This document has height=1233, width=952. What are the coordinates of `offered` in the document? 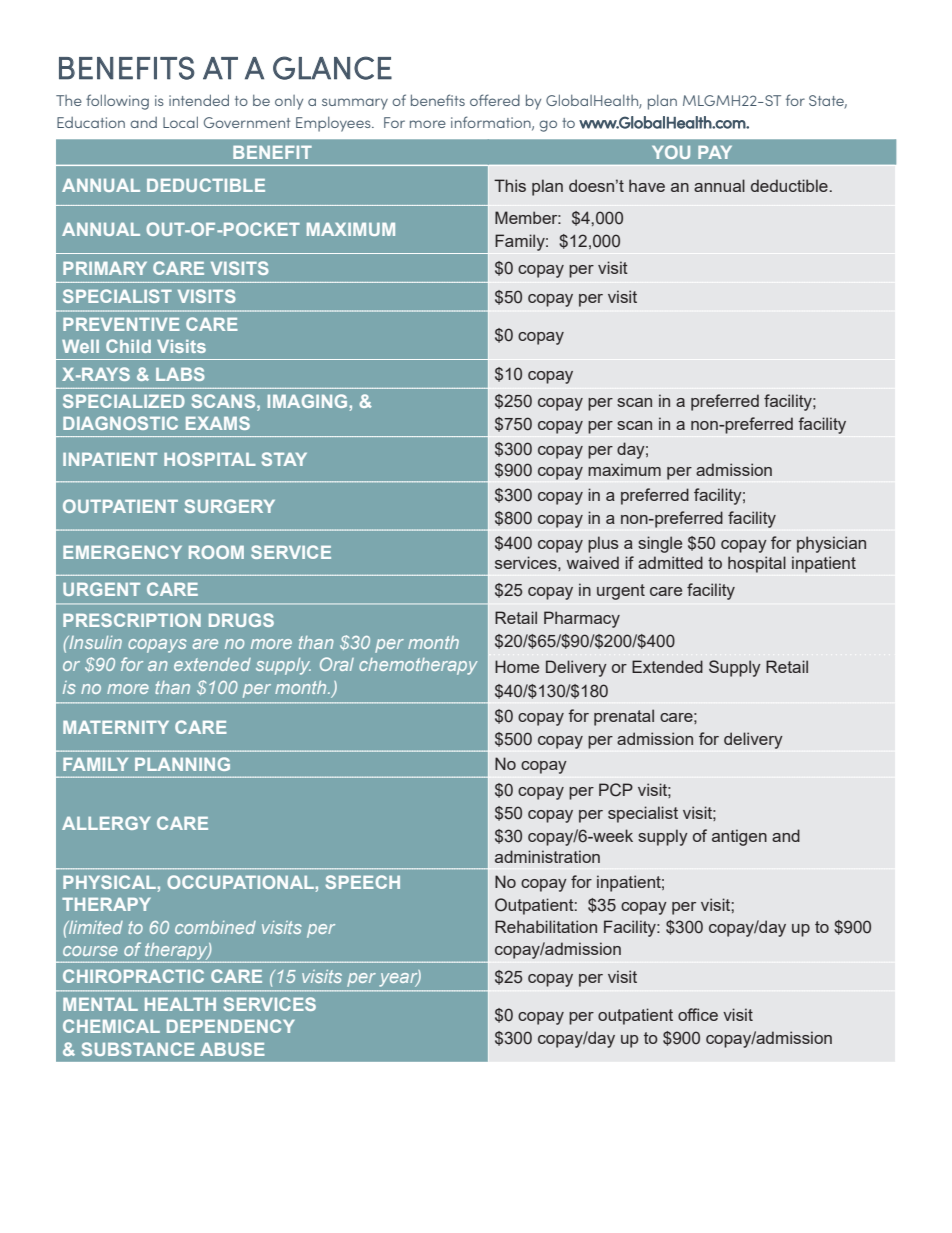 It's located at (495, 100).
